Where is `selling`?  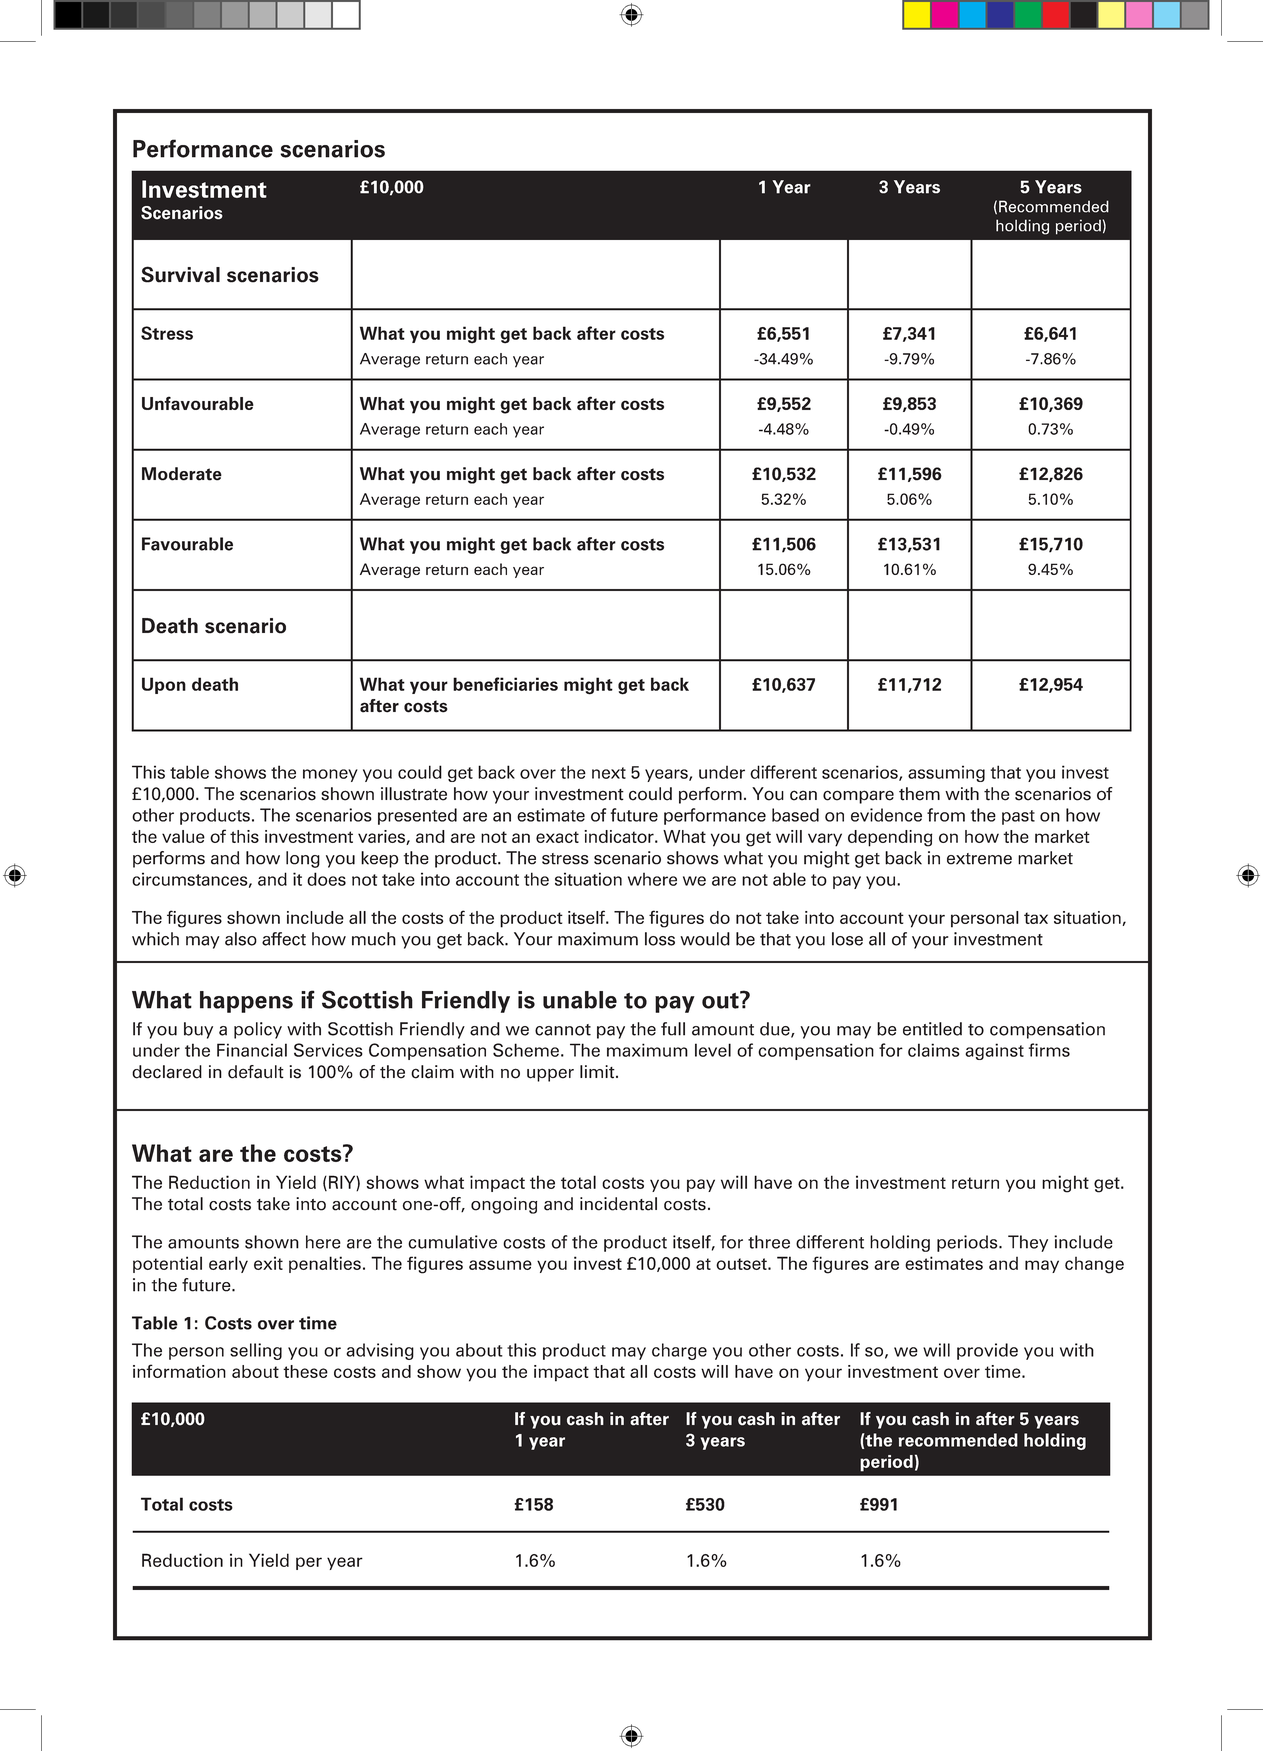 selling is located at coordinates (256, 1351).
